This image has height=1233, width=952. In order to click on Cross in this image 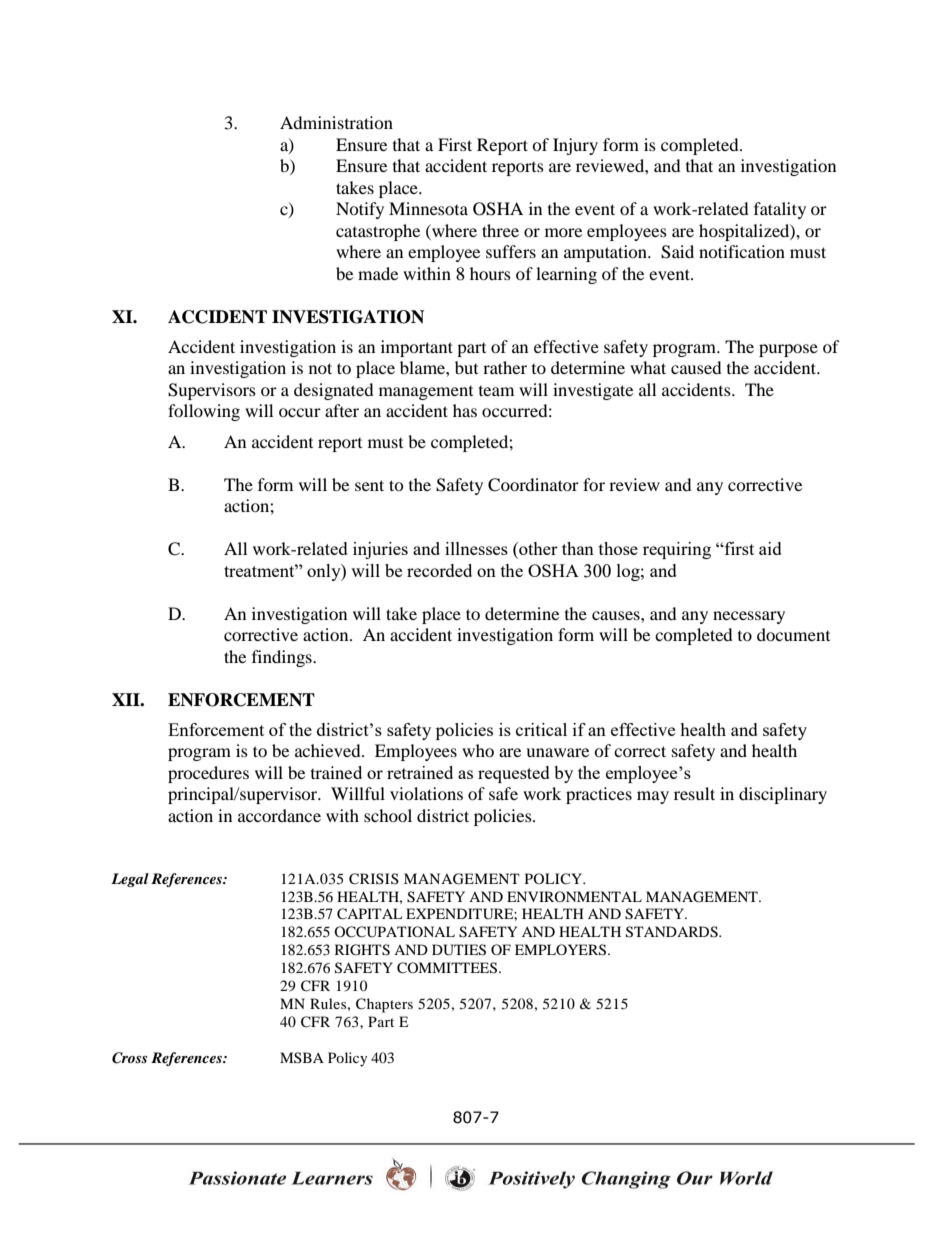, I will do `click(129, 1058)`.
